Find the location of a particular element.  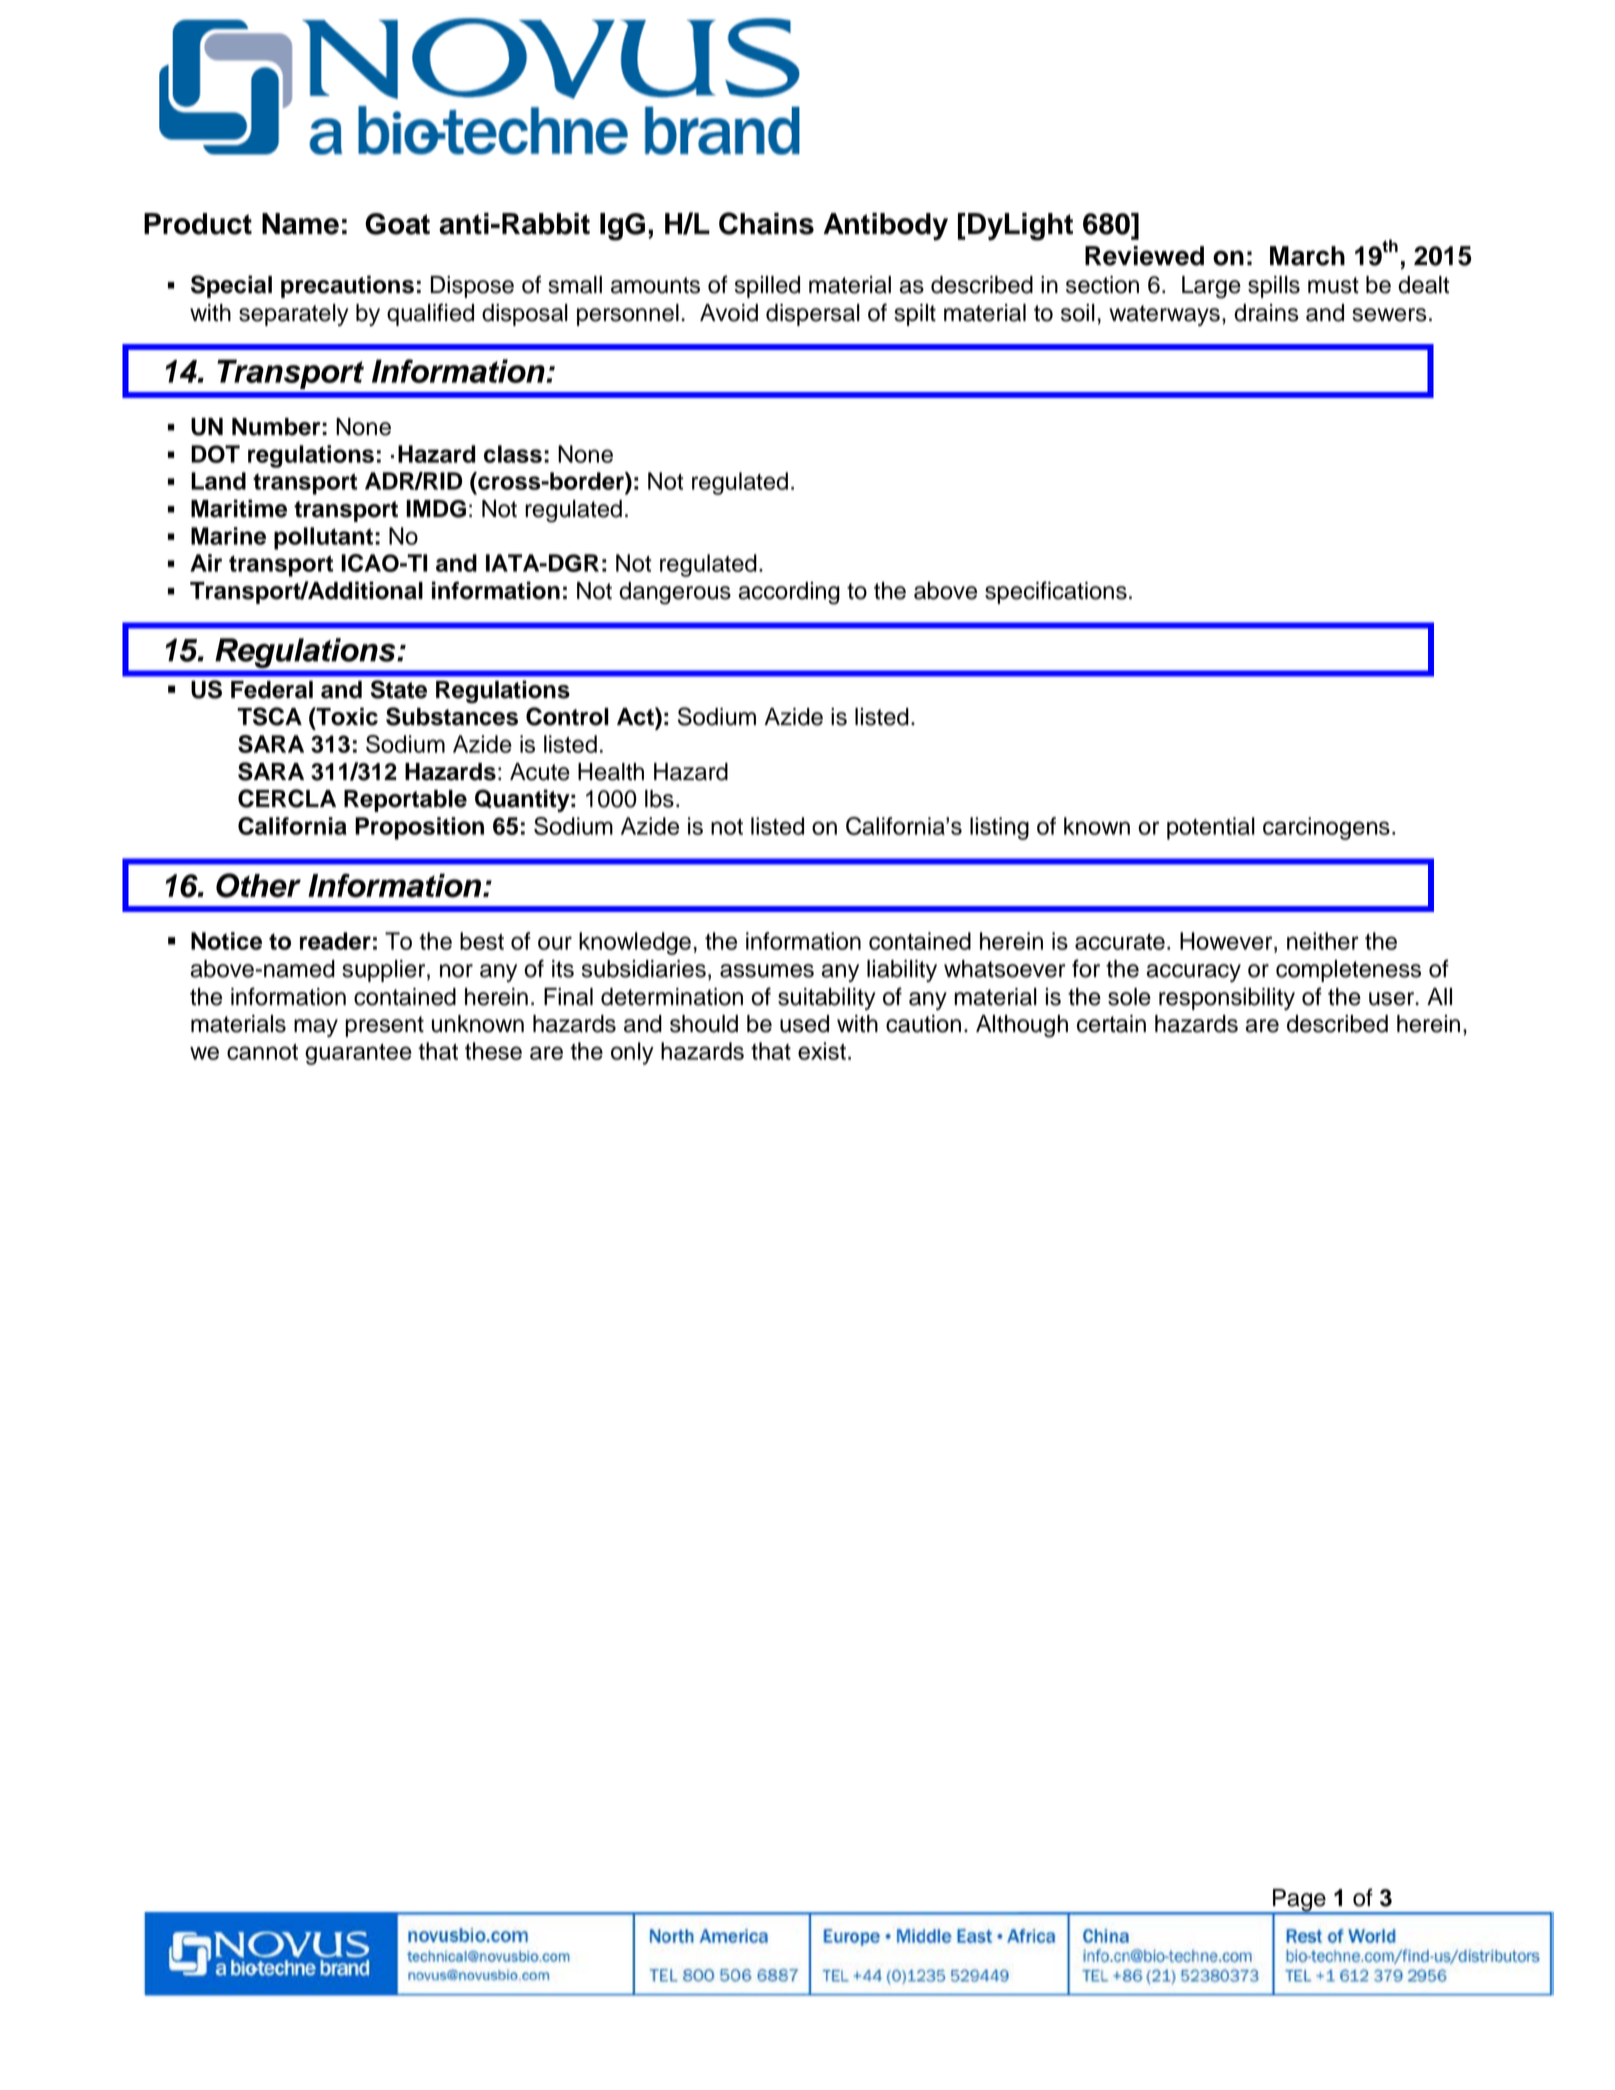

used is located at coordinates (804, 1024).
